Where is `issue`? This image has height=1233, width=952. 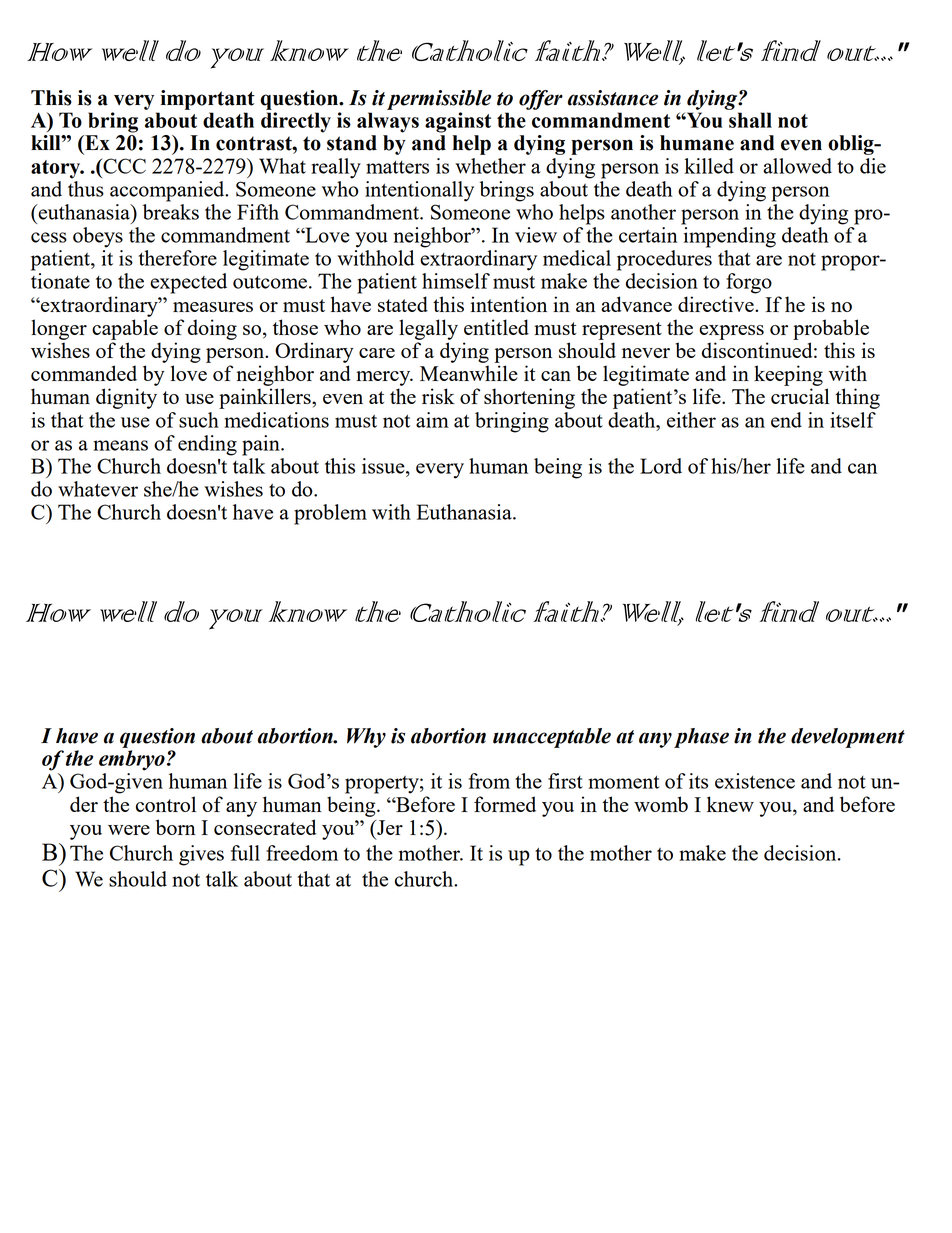
issue is located at coordinates (384, 466).
